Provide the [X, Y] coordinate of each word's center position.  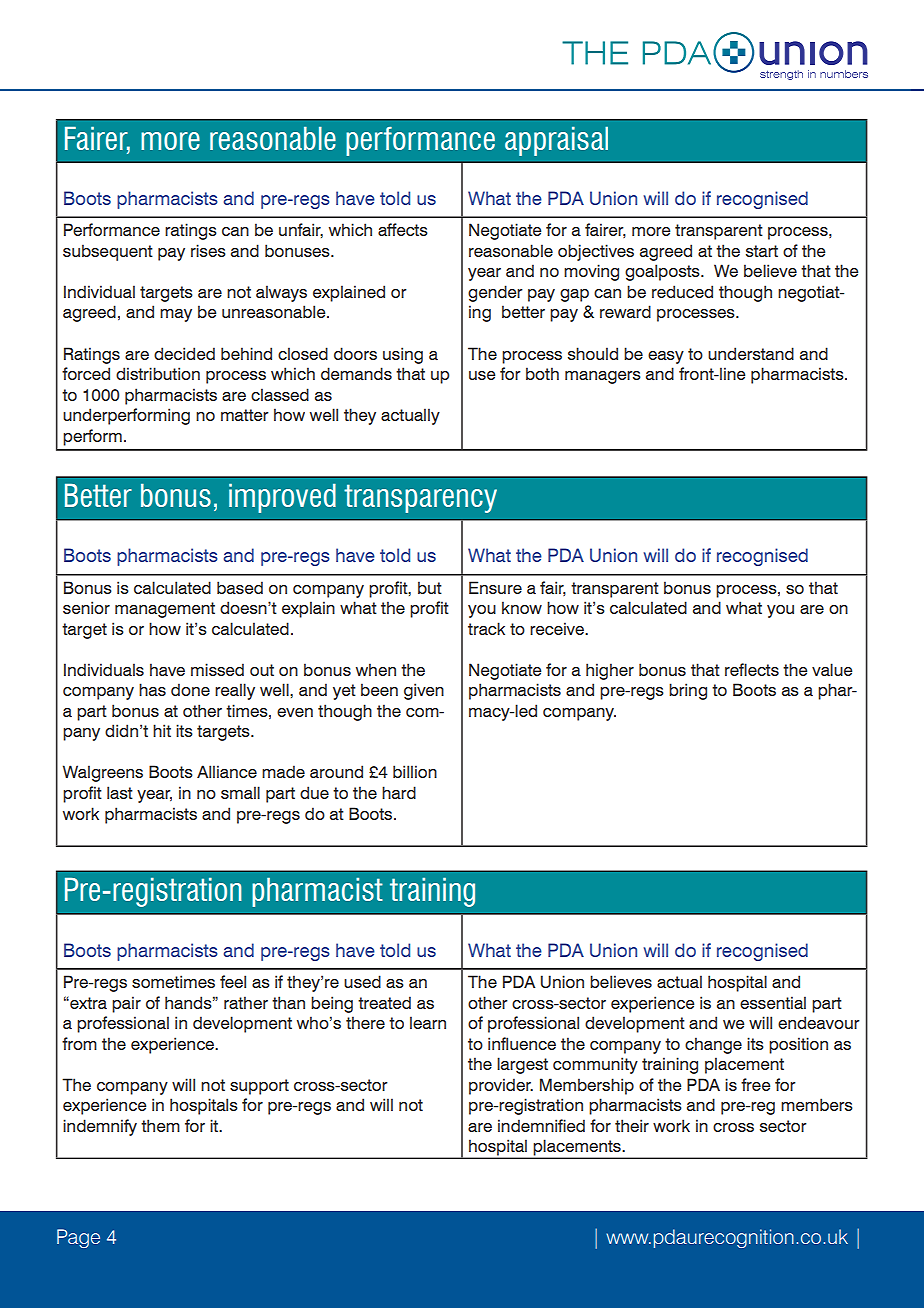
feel [233, 981]
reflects [752, 669]
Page [78, 1238]
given [424, 691]
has [152, 690]
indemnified [541, 1125]
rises [208, 250]
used [362, 981]
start [762, 251]
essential [773, 1002]
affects [403, 229]
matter [245, 415]
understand [751, 354]
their [632, 1125]
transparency [420, 498]
